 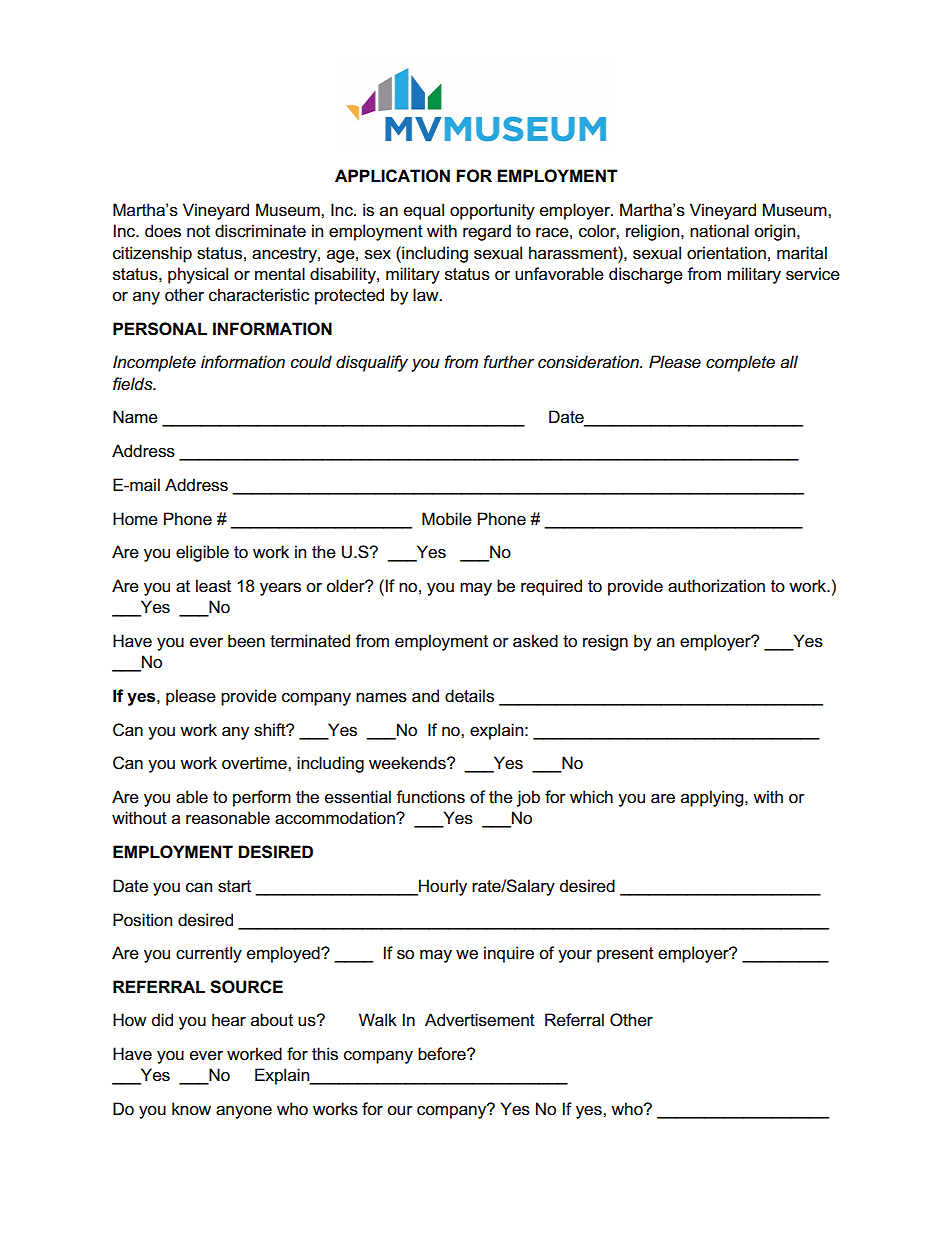 What do you see at coordinates (198, 231) in the screenshot?
I see `not` at bounding box center [198, 231].
